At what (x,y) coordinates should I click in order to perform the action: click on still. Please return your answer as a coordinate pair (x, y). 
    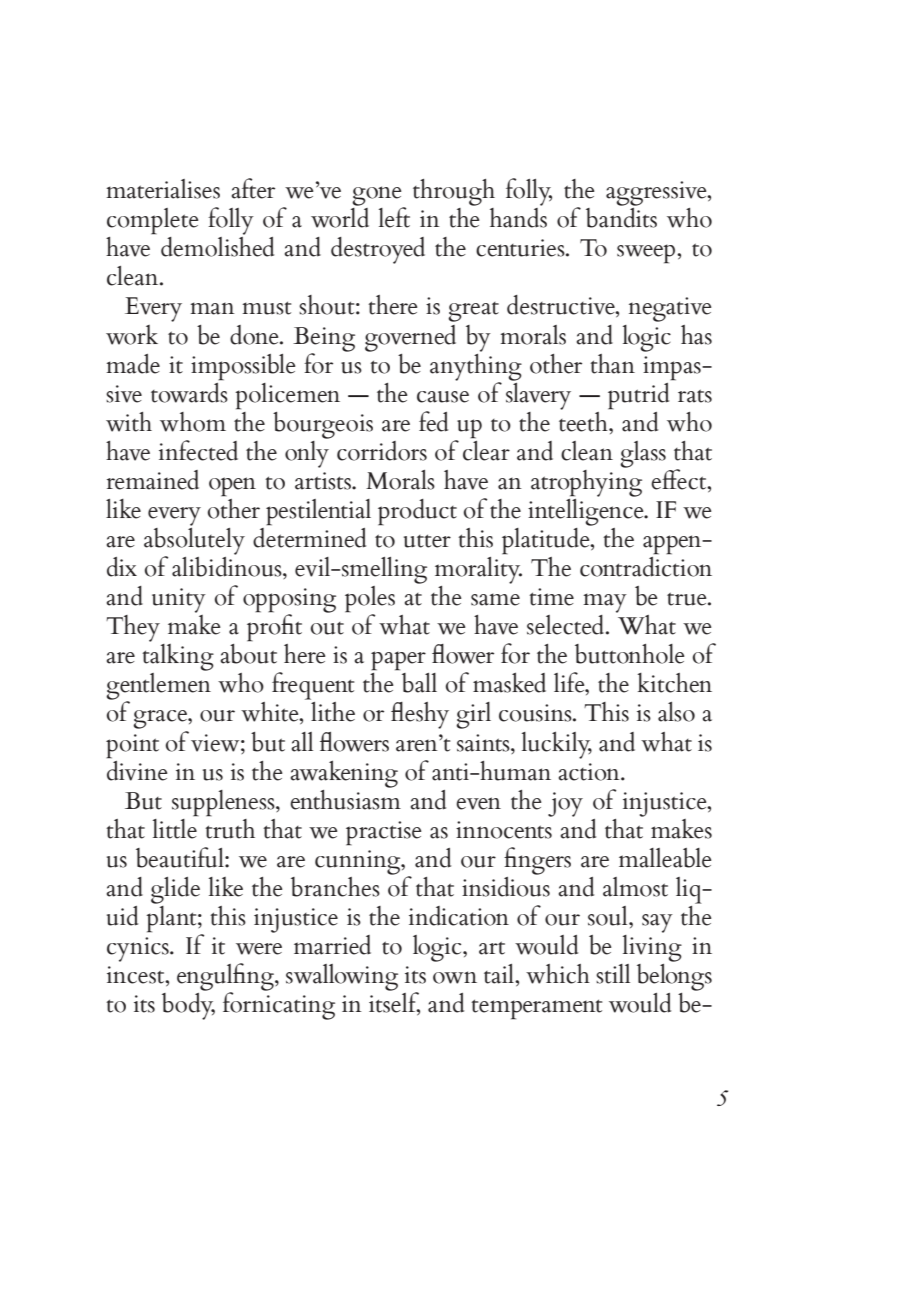
    Looking at the image, I should click on (613, 974).
